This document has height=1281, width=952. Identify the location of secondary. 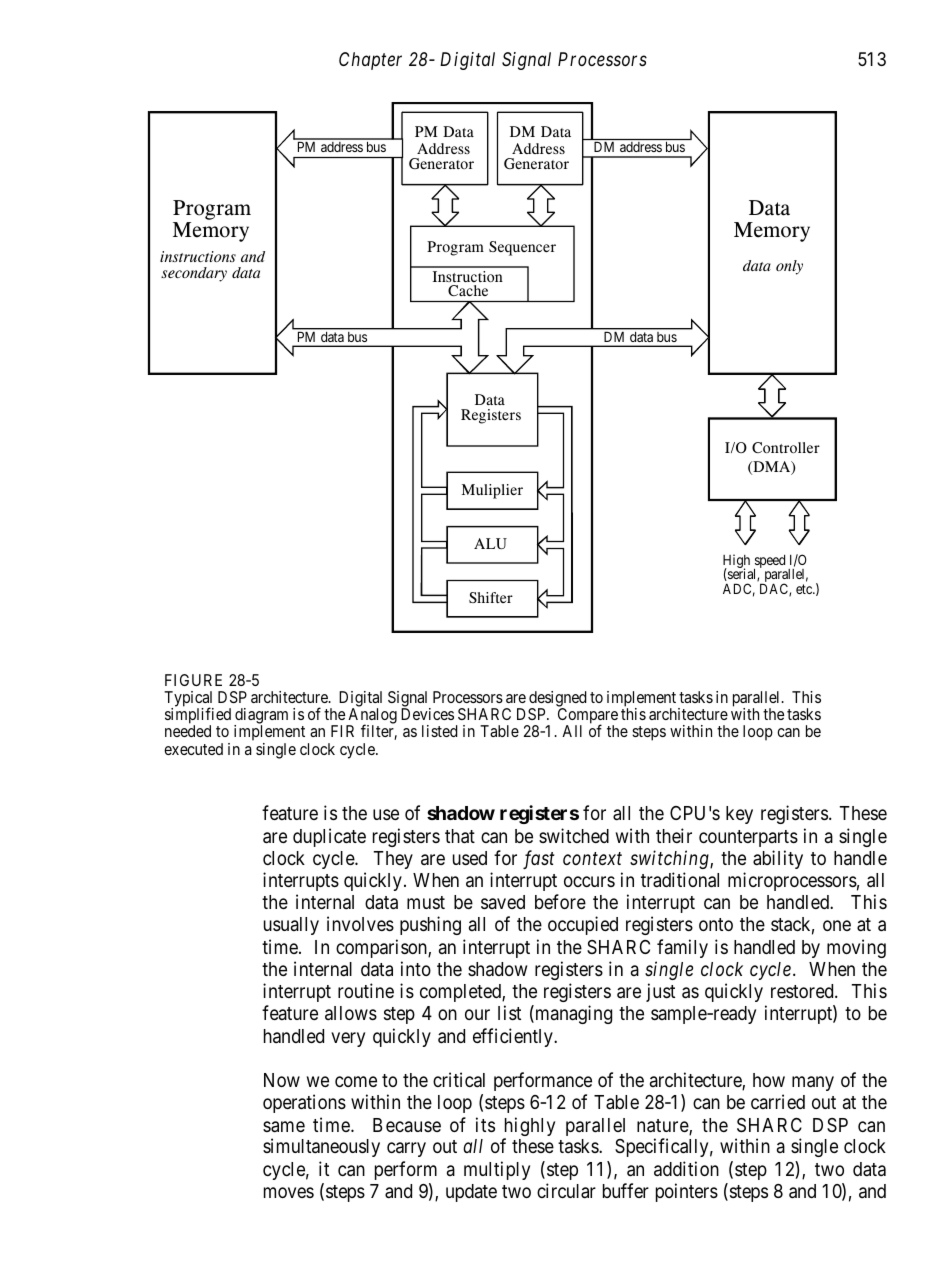
(194, 274).
